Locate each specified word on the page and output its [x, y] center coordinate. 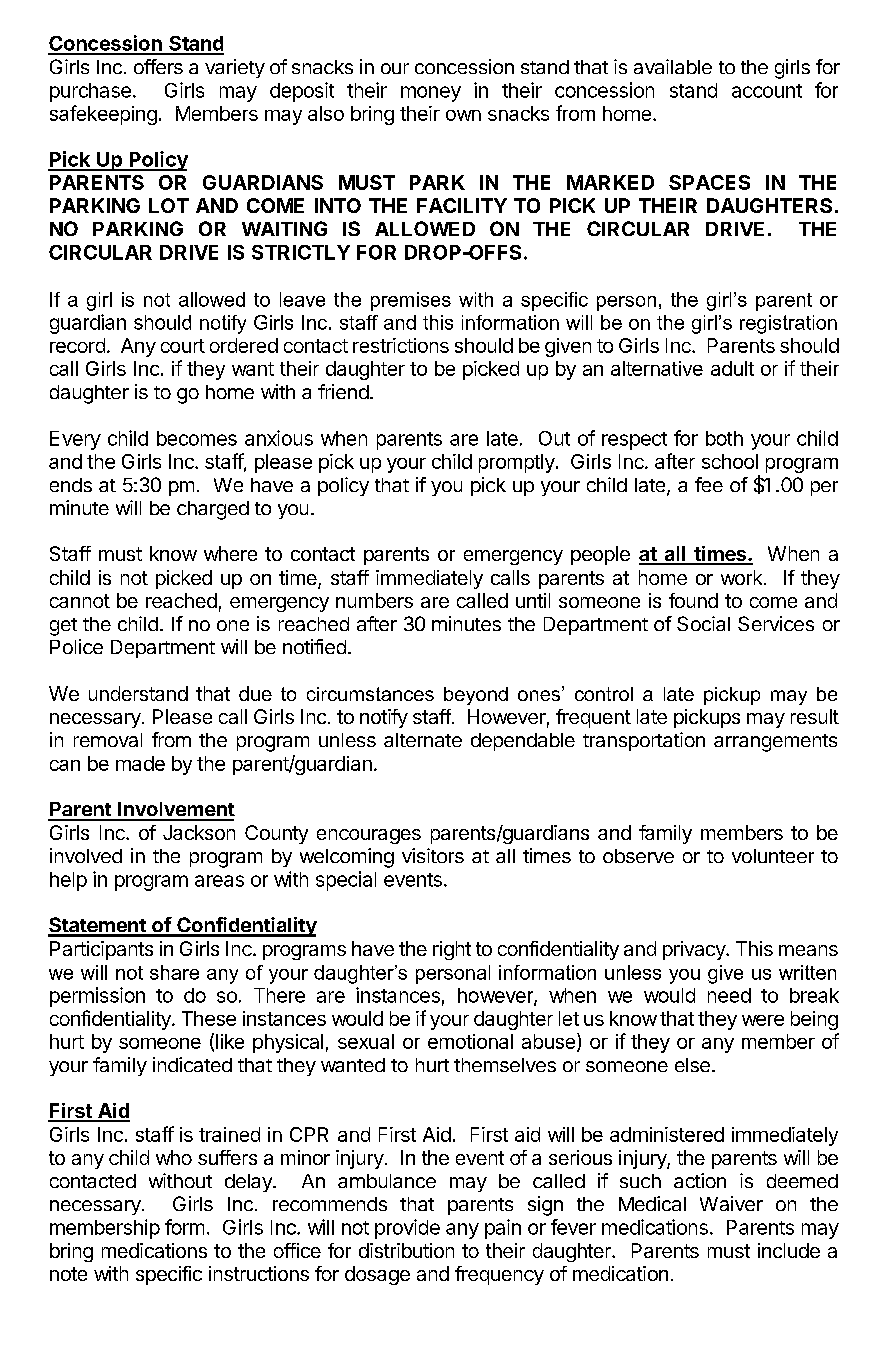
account [767, 91]
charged [213, 510]
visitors [433, 855]
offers [158, 66]
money [431, 94]
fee [709, 484]
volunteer [773, 856]
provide [407, 1229]
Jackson [199, 832]
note [68, 1274]
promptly [518, 463]
